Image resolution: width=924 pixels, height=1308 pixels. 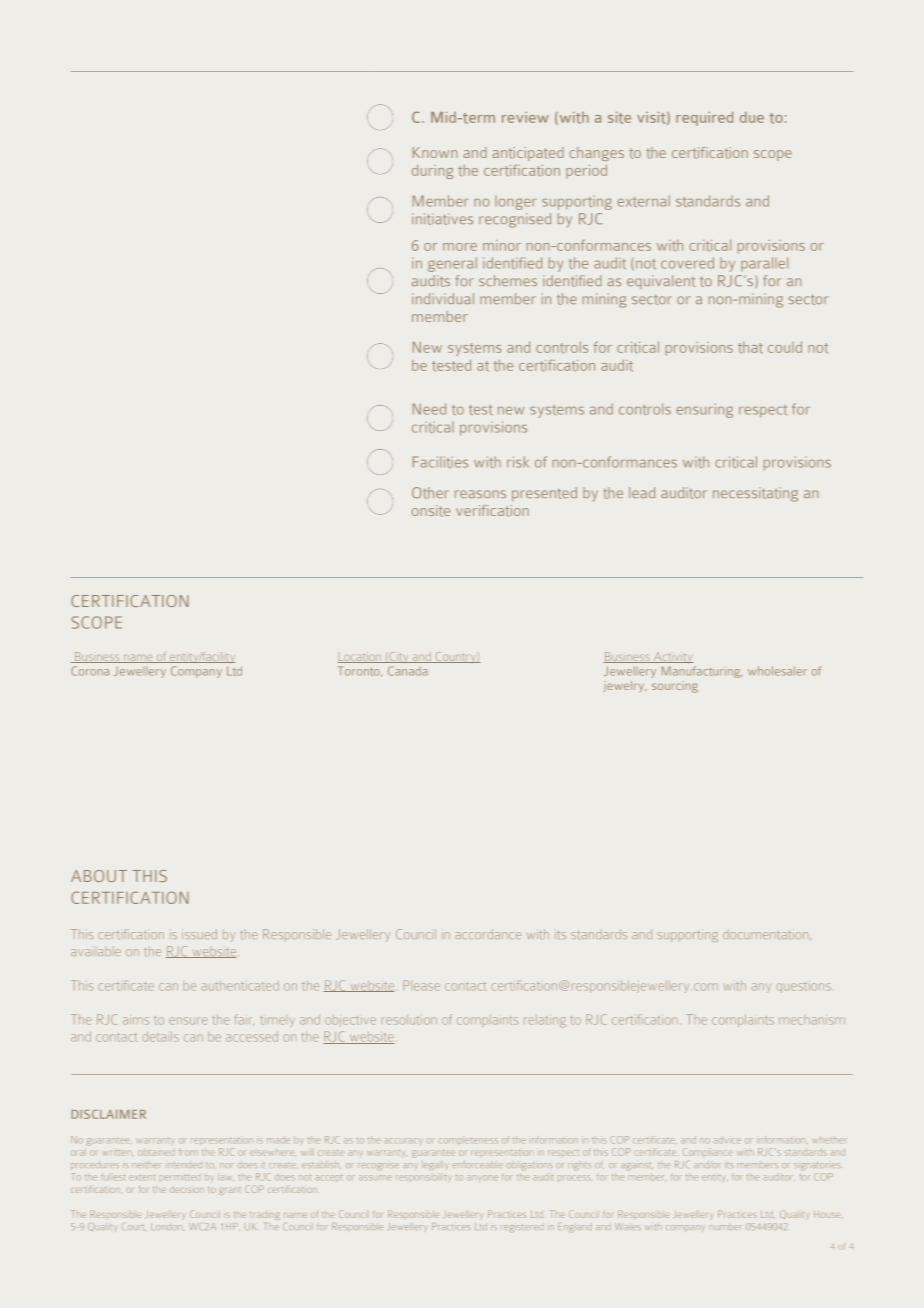 I want to click on Known, so click(x=435, y=152).
